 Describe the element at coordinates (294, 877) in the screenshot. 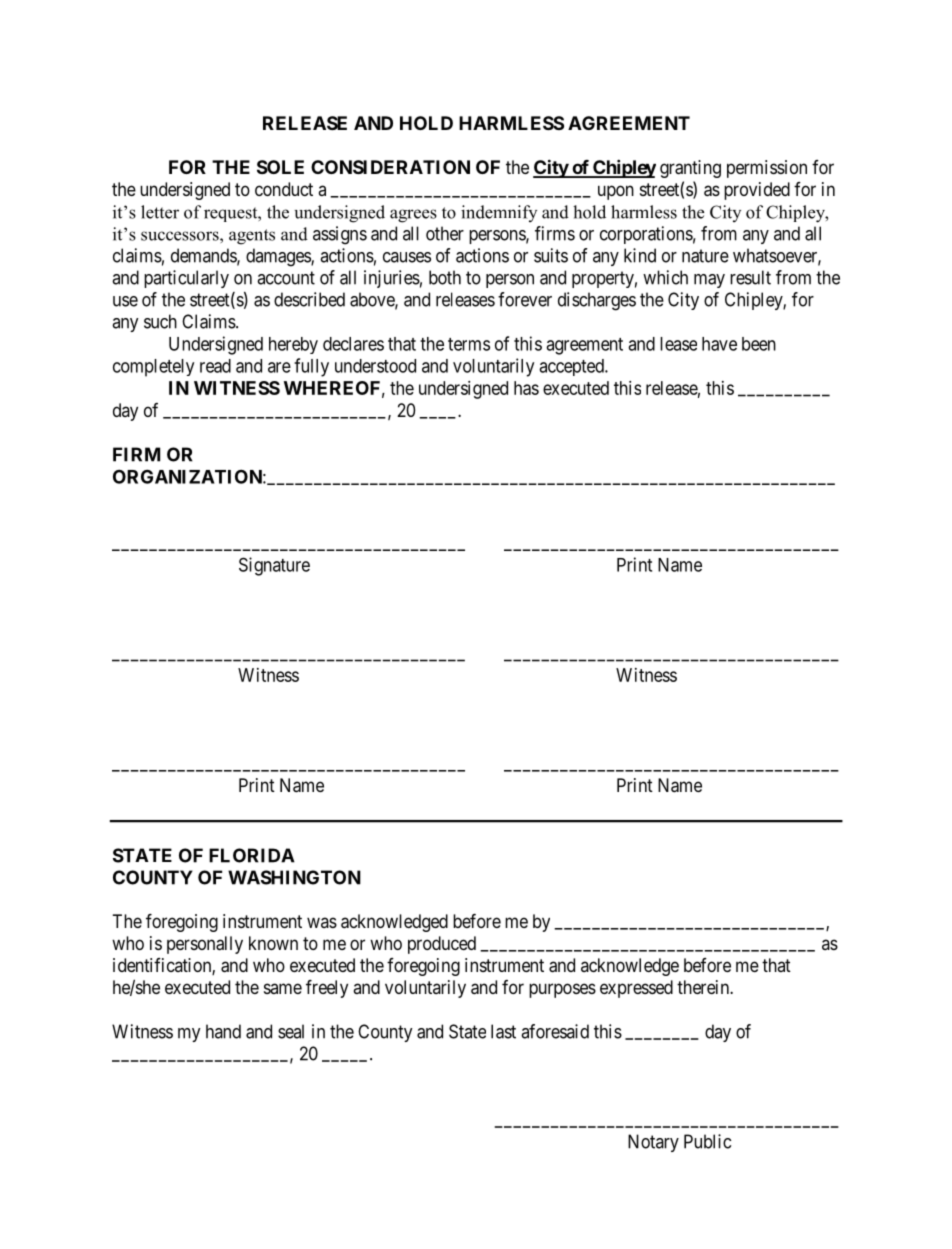

I see `WASHINGTON` at that location.
